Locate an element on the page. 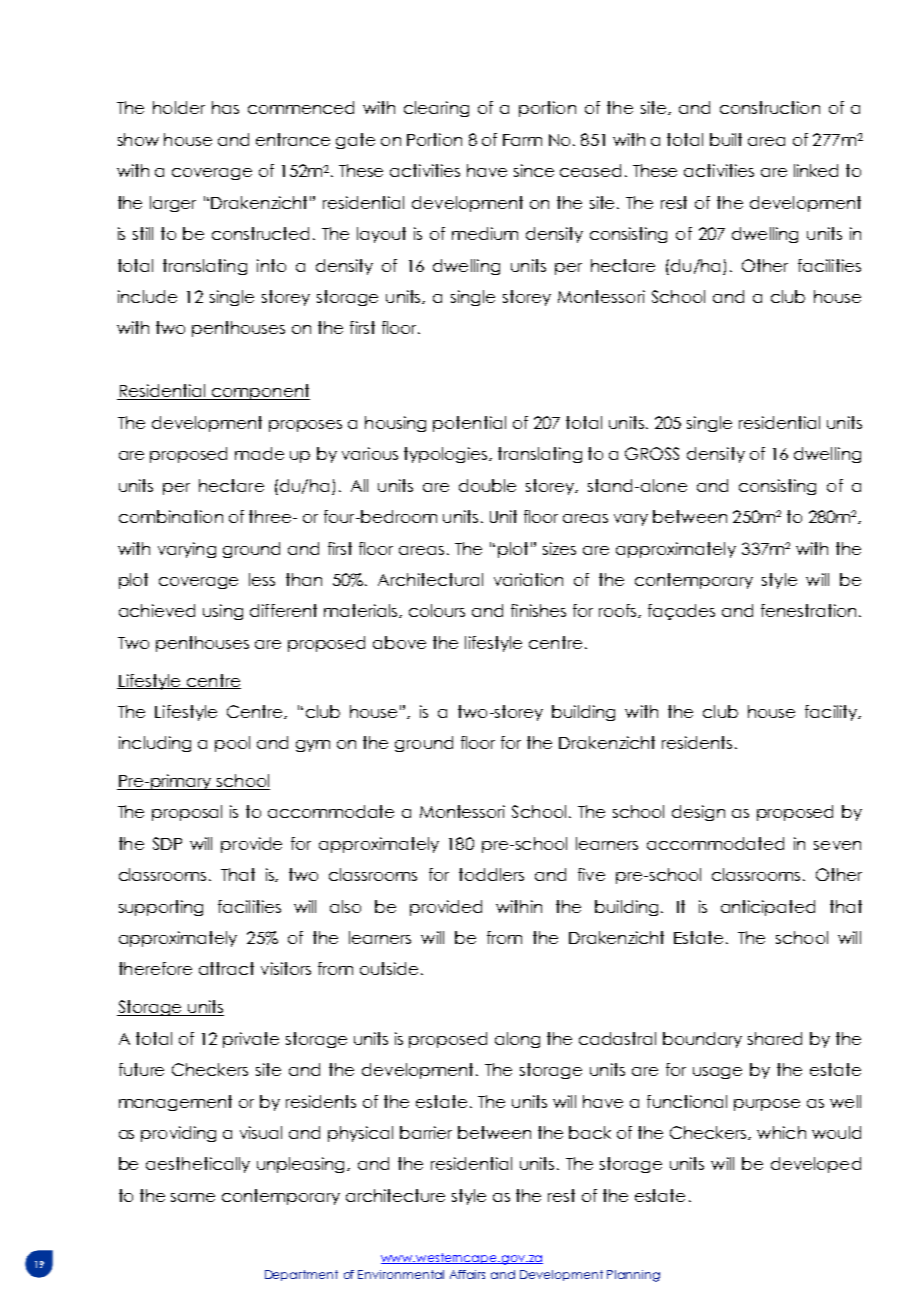 This document has width=924, height=1308. Affairs is located at coordinates (467, 1274).
